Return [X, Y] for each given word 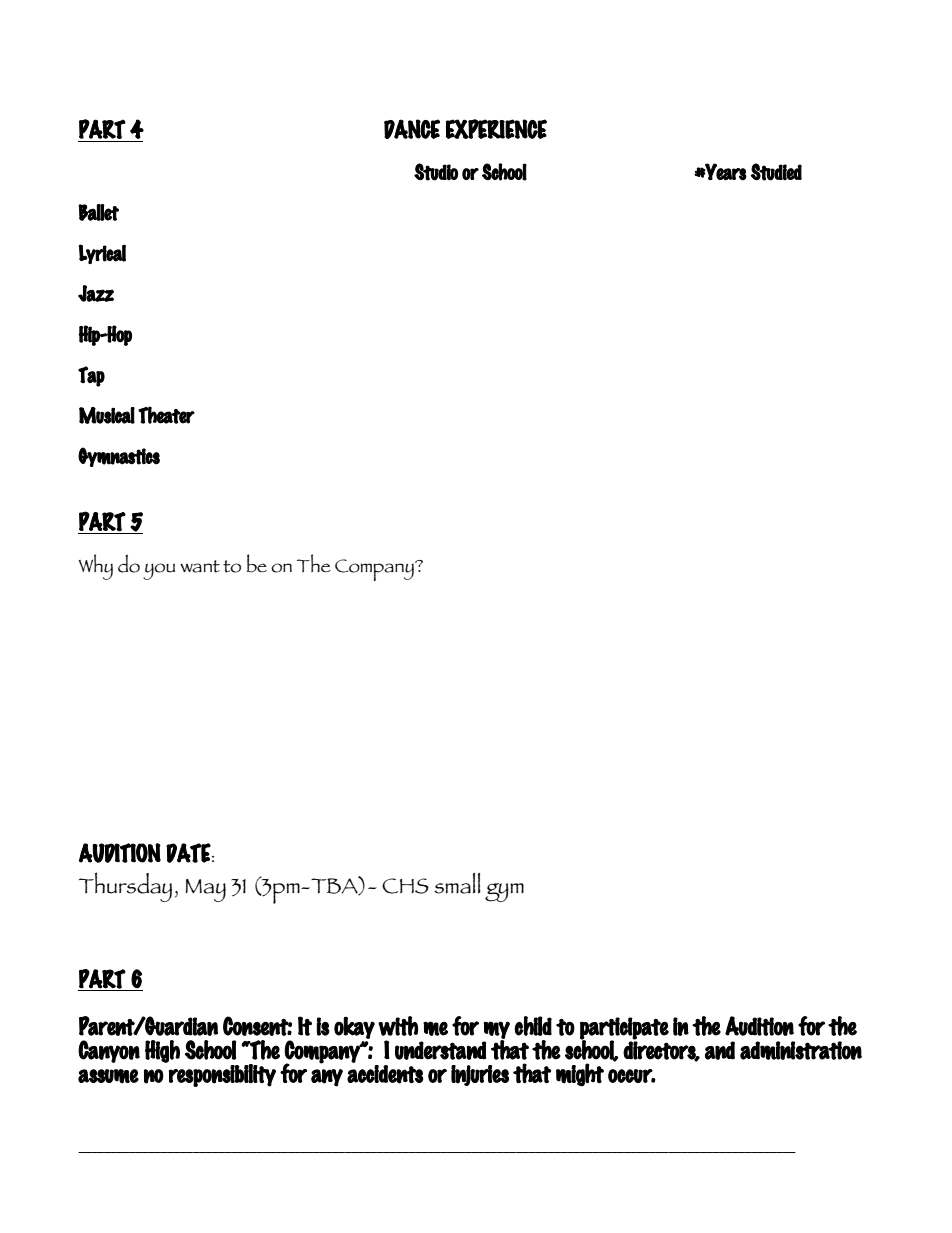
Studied [776, 172]
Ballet [98, 212]
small [457, 883]
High [162, 1051]
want [200, 566]
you [159, 571]
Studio [436, 172]
